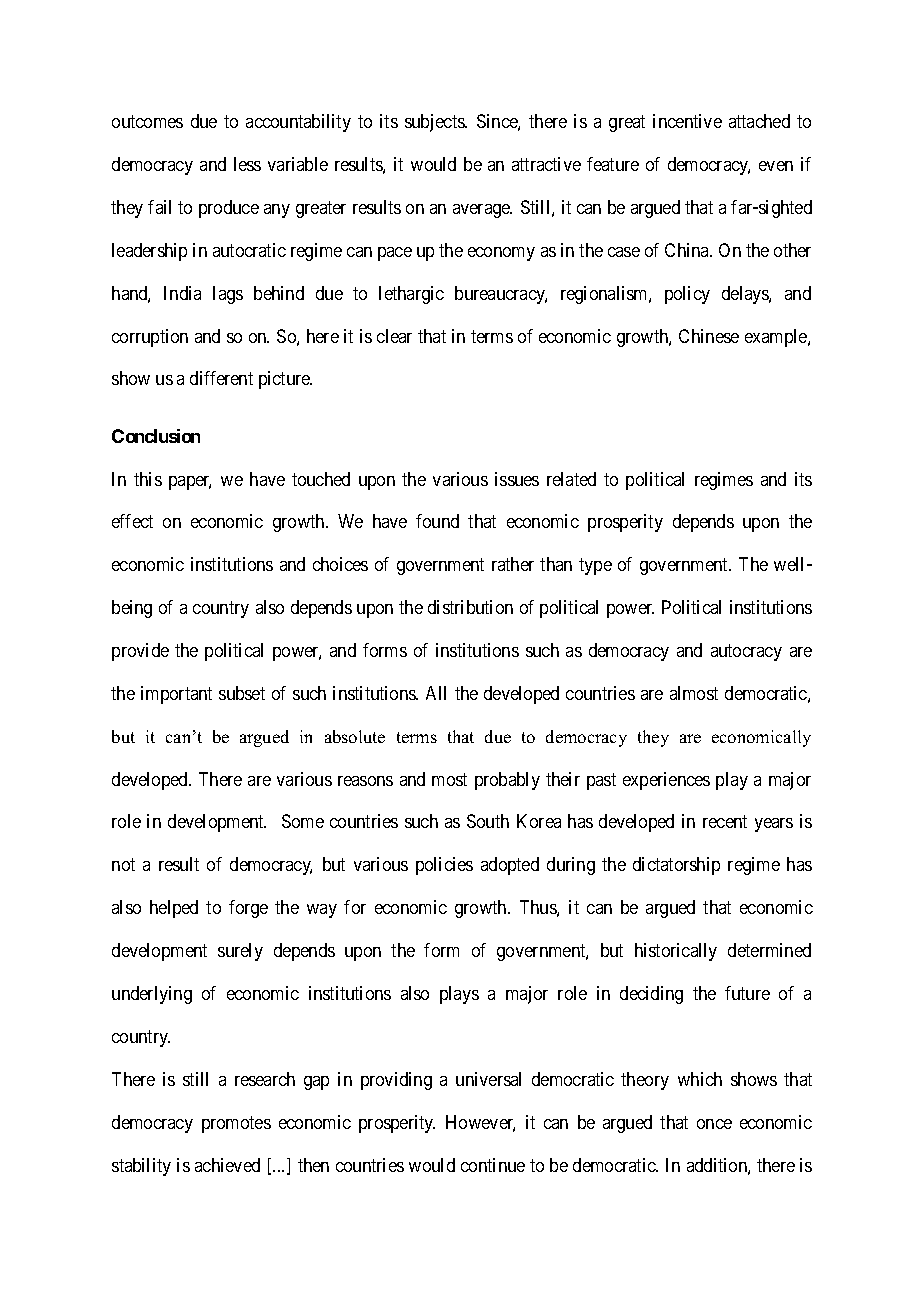  I want to click on subjects, so click(435, 123).
